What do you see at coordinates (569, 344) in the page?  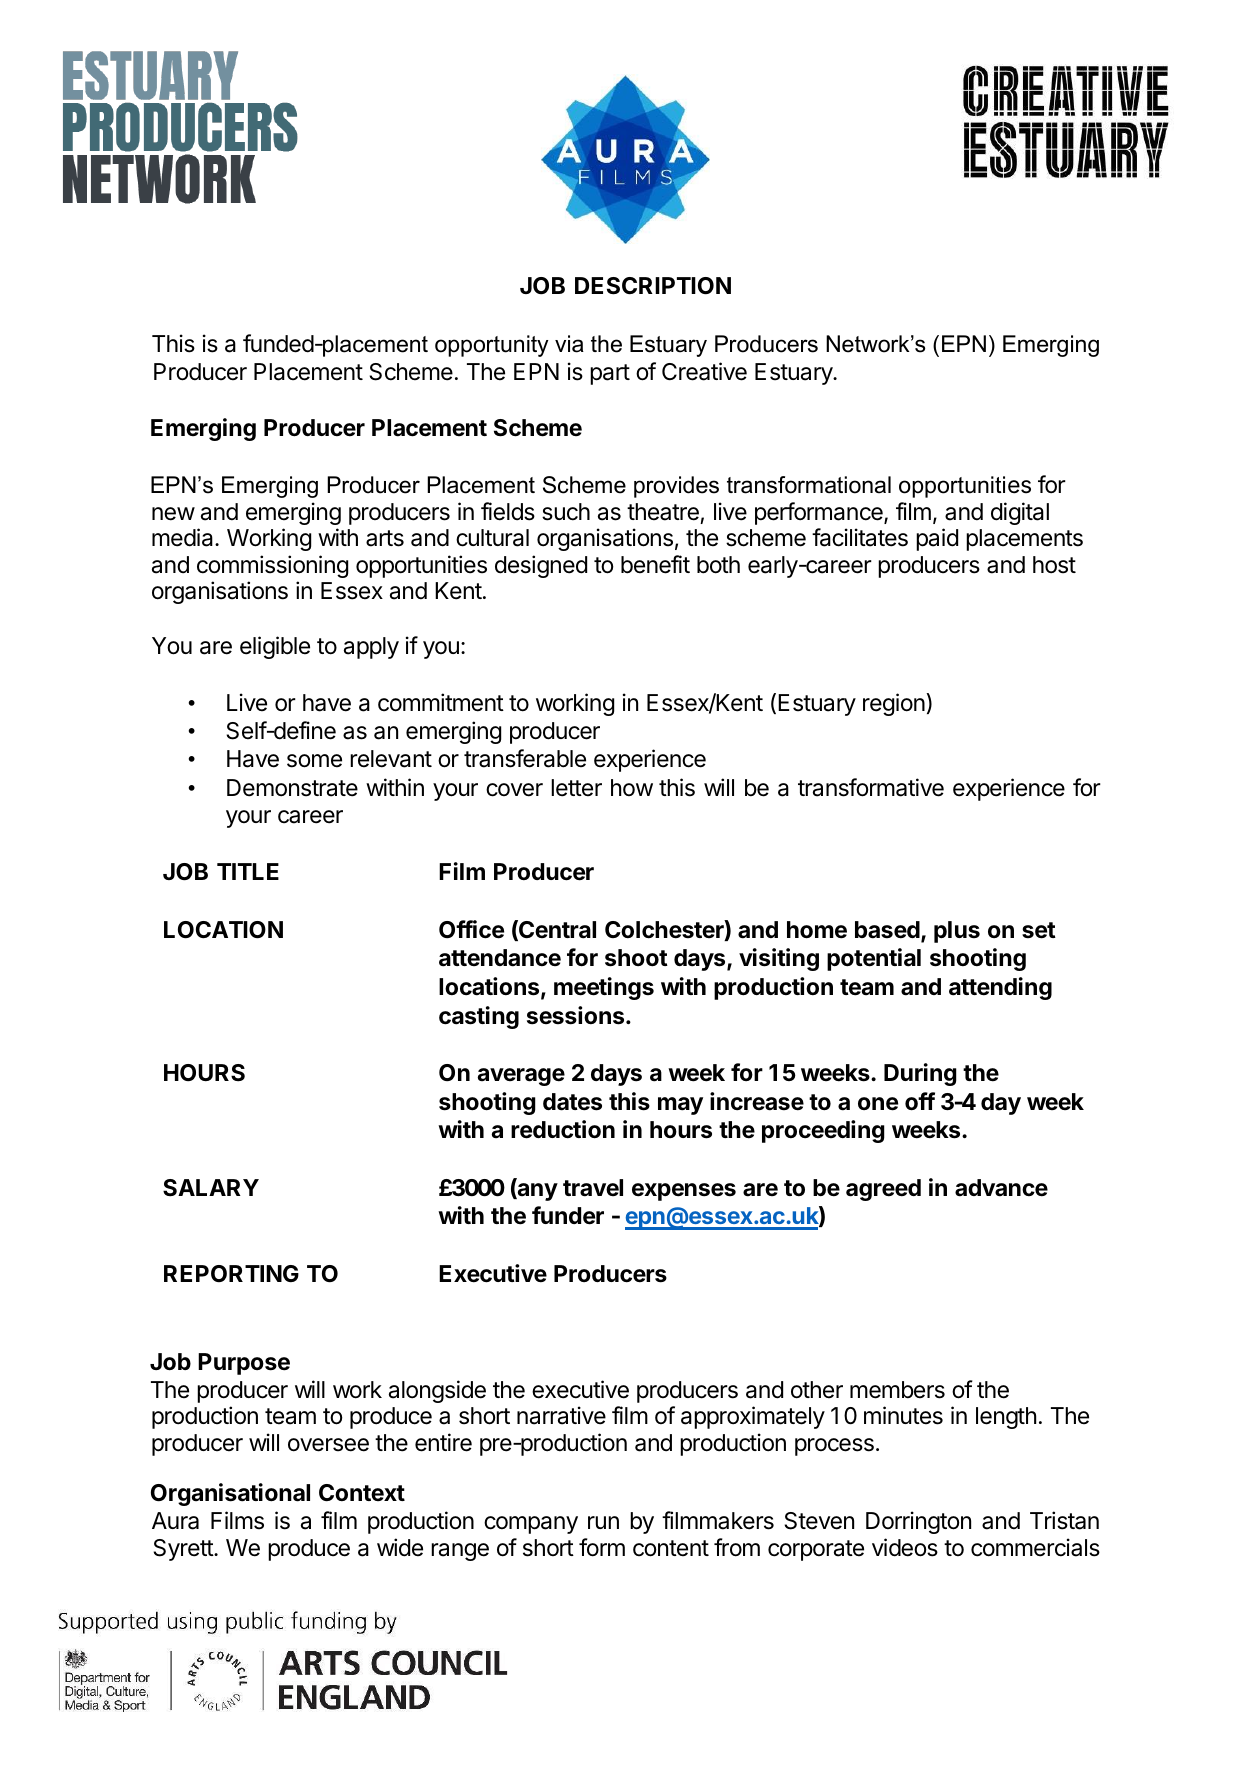 I see `via` at bounding box center [569, 344].
